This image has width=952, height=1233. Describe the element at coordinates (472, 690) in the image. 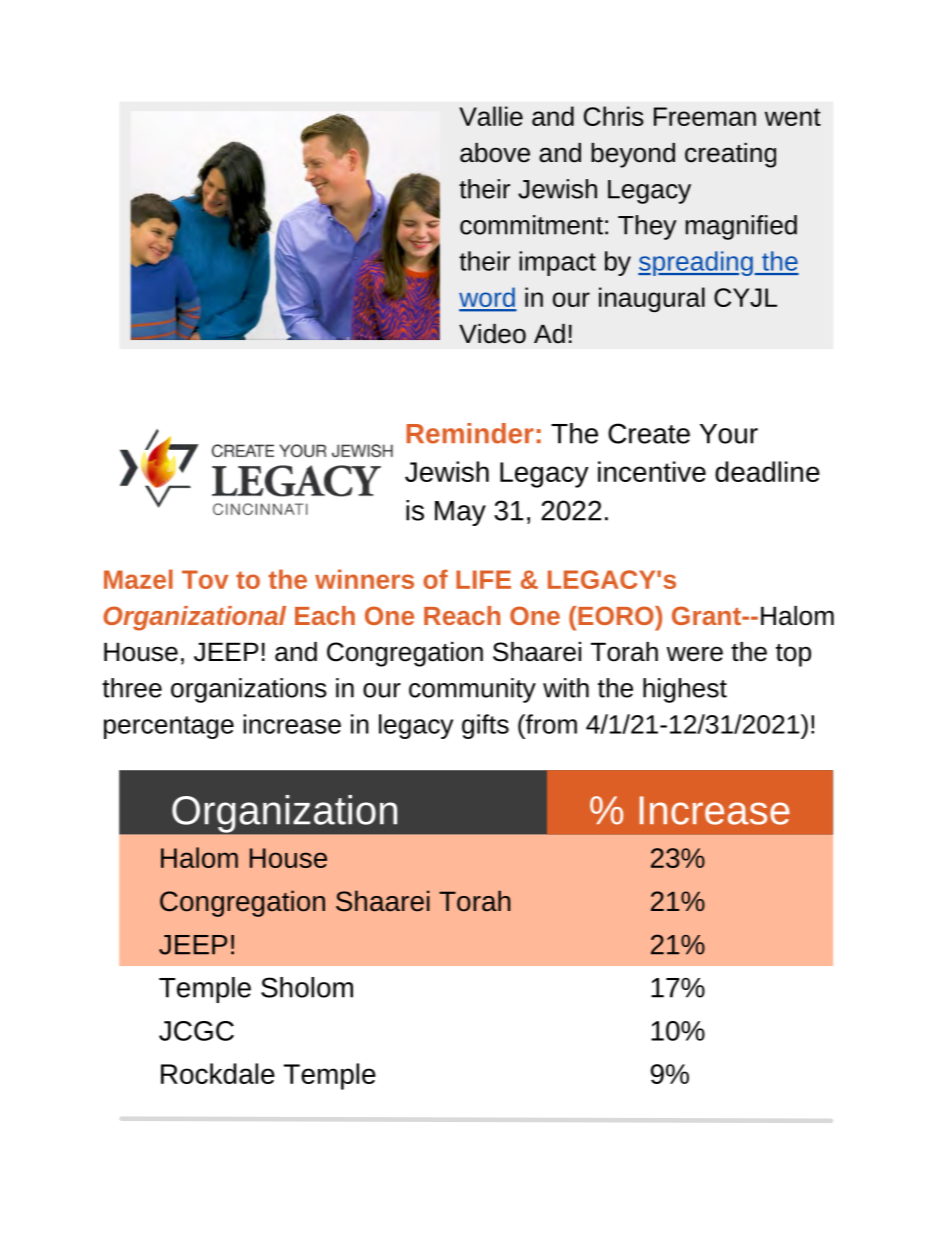

I see `community` at that location.
